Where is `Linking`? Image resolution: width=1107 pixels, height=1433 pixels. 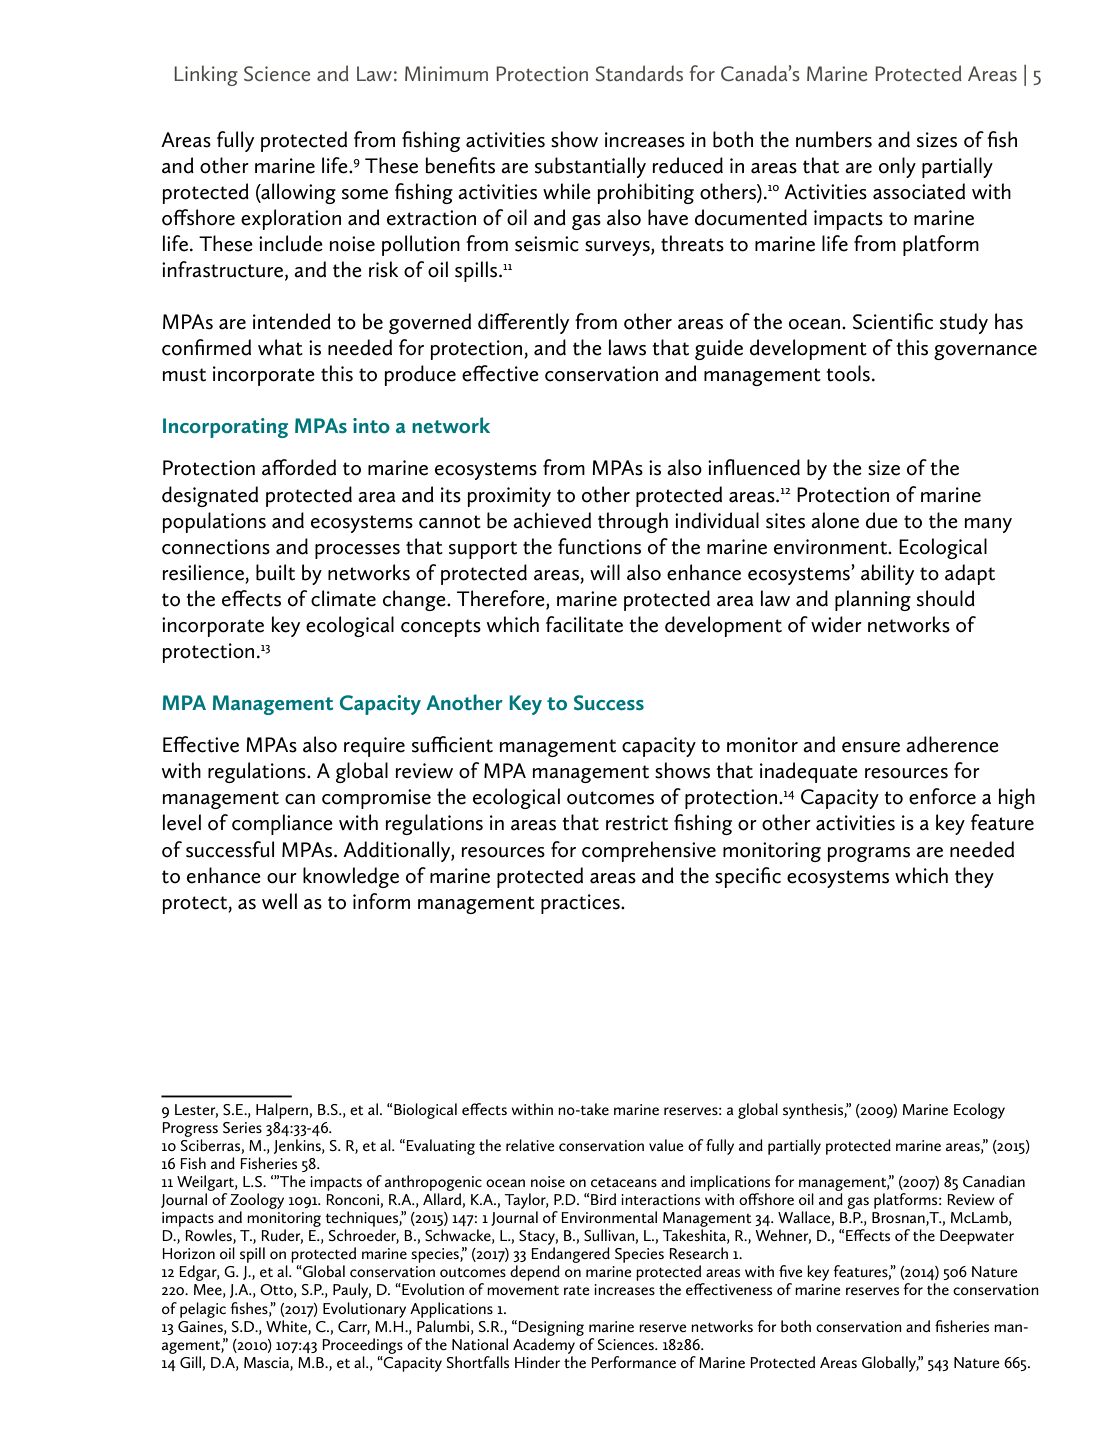 Linking is located at coordinates (206, 75).
